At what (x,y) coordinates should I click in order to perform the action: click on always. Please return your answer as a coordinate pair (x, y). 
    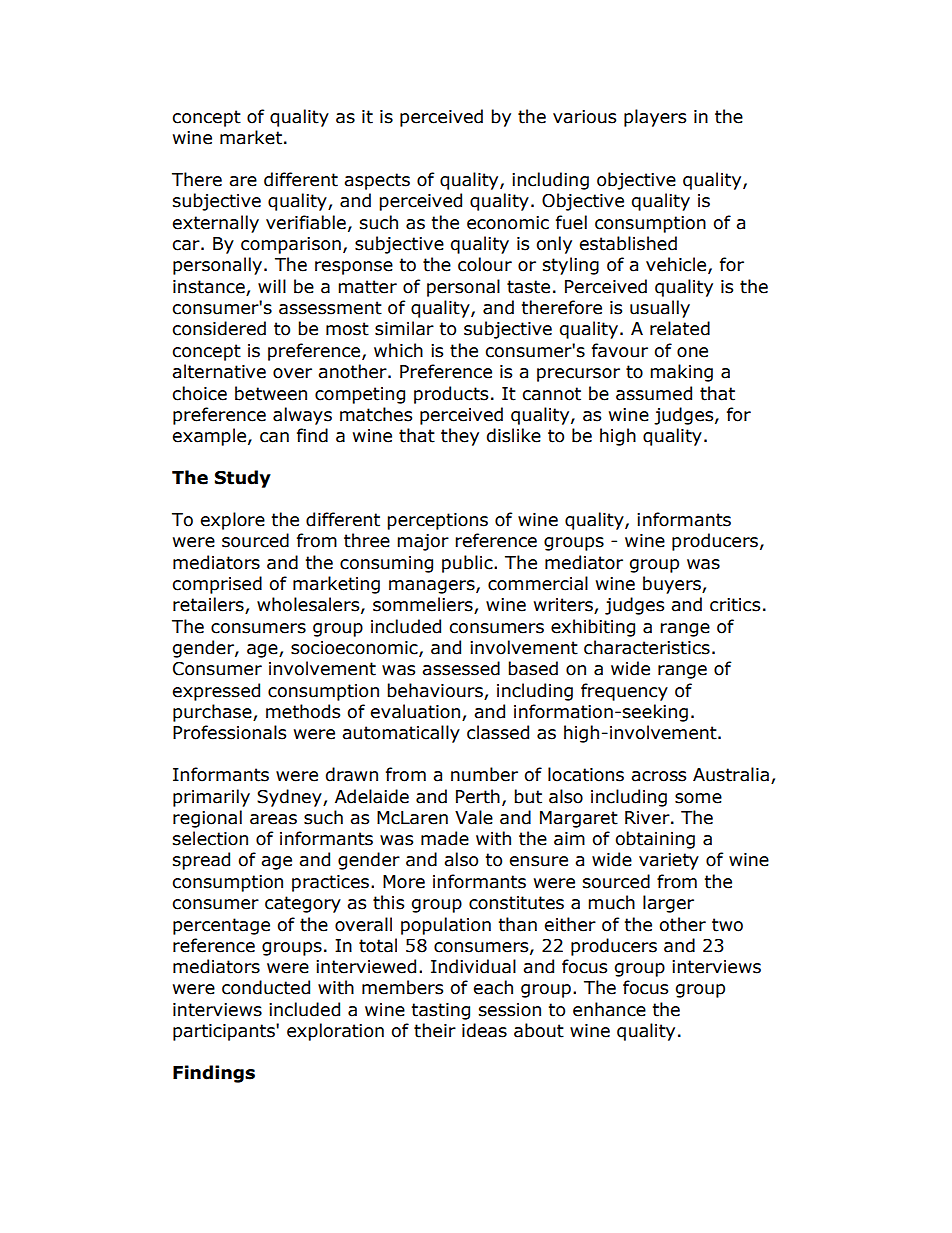
    Looking at the image, I should click on (302, 416).
